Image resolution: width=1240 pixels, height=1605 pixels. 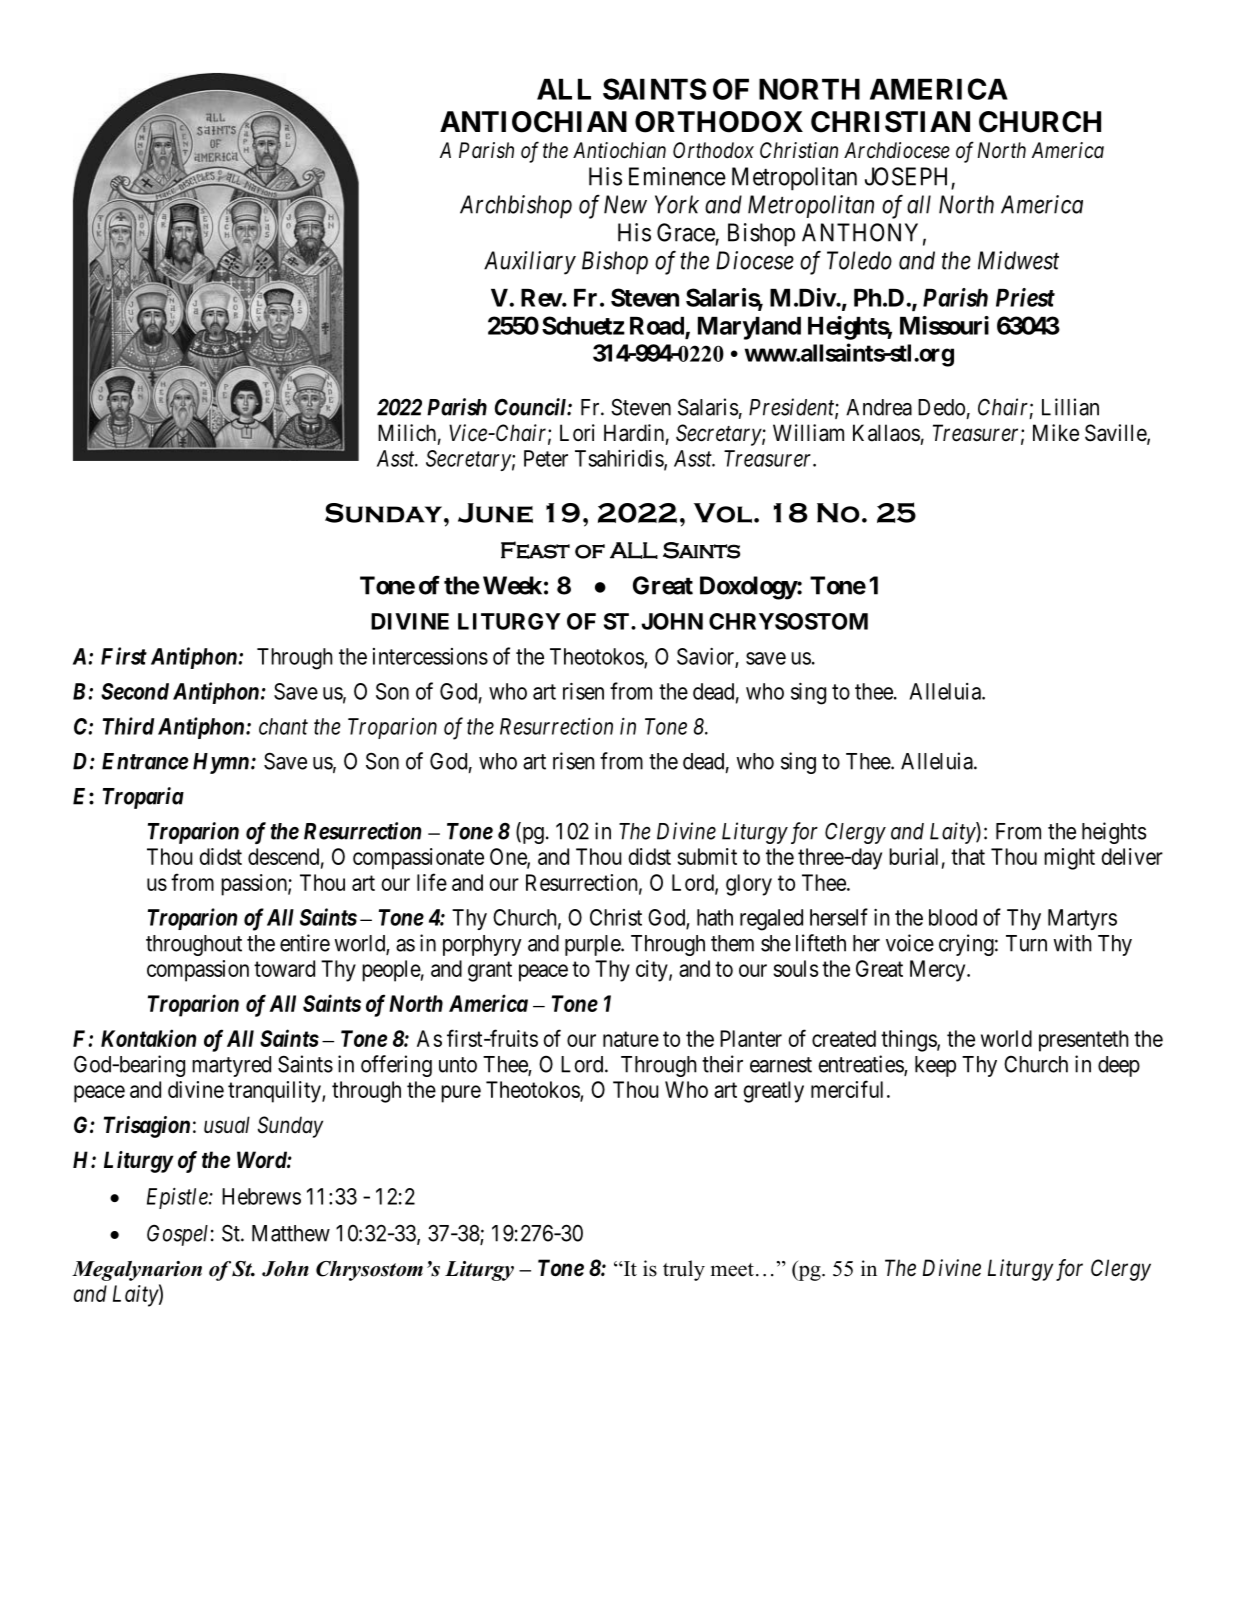 I want to click on truly, so click(x=684, y=1270).
